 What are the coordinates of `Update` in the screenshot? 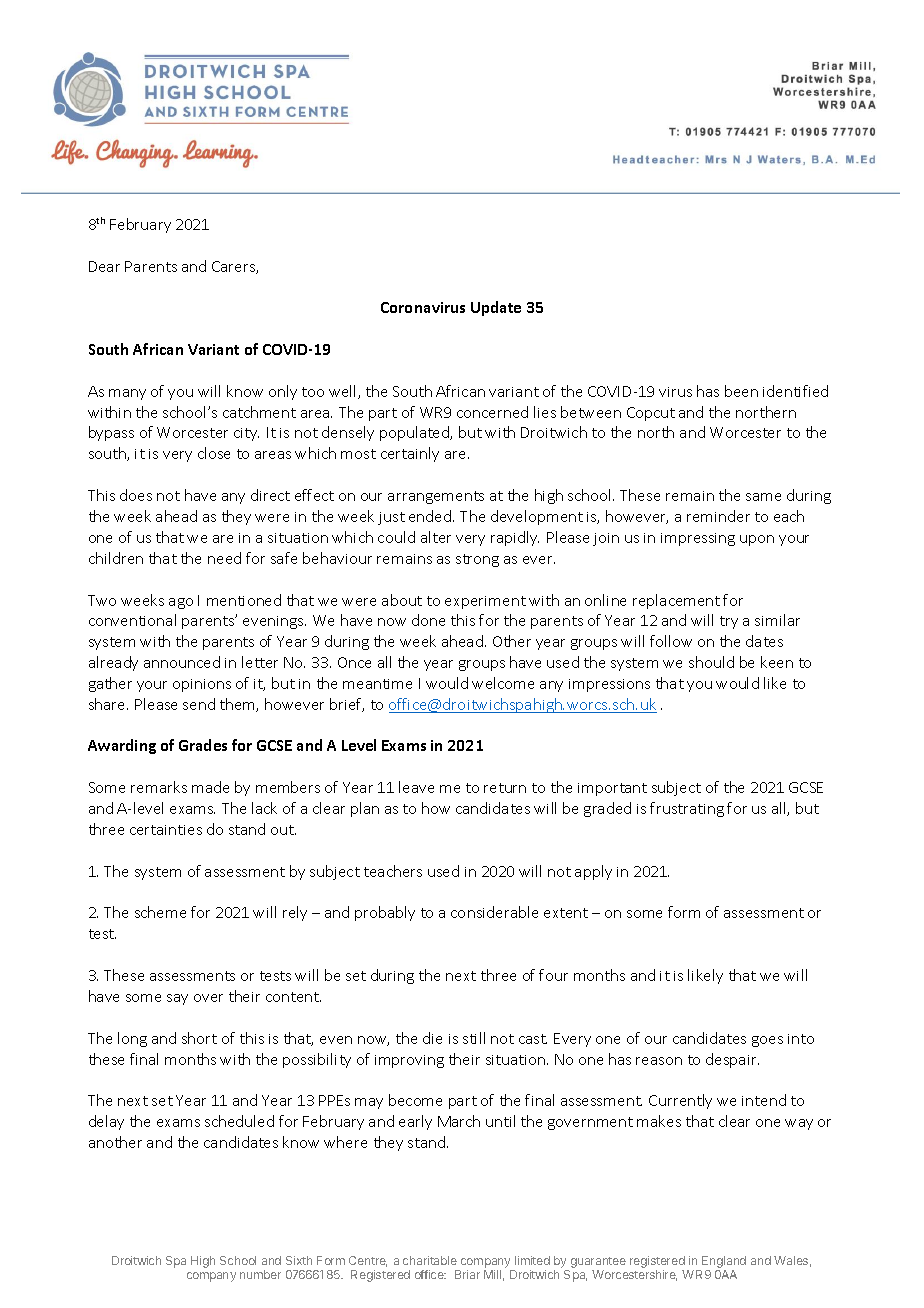 It's located at (496, 308).
